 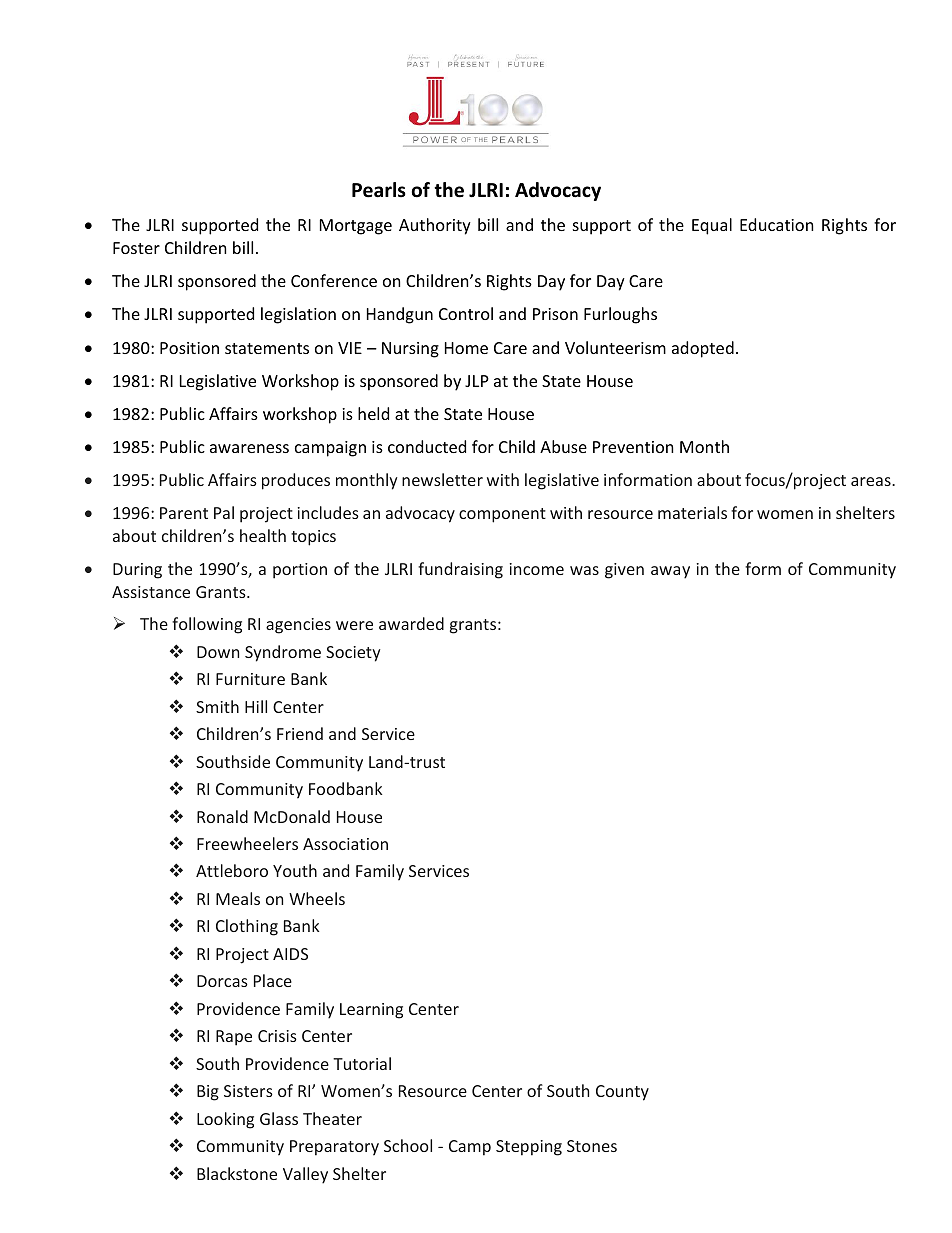 I want to click on County, so click(x=622, y=1093).
